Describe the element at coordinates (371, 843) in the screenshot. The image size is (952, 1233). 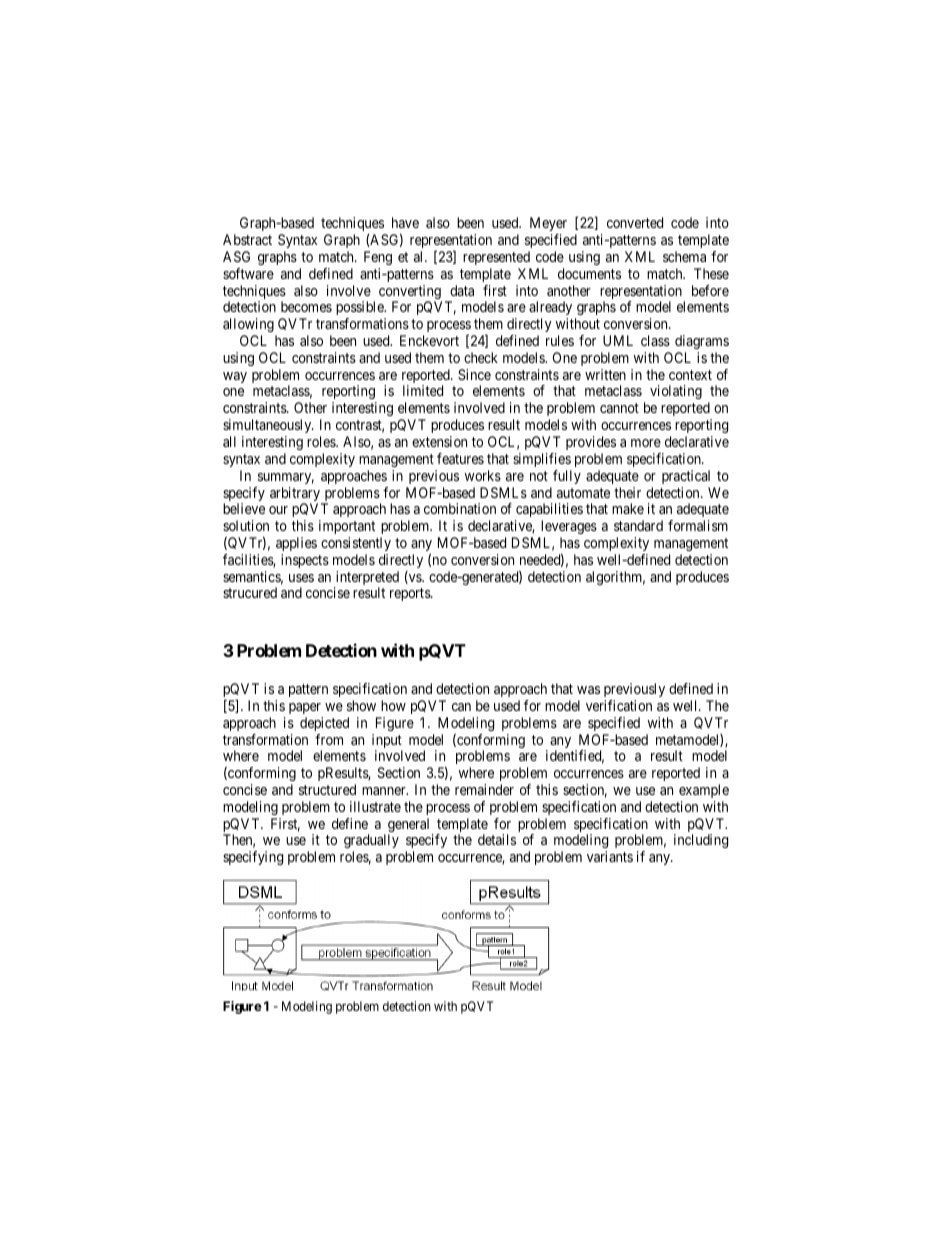
I see `gradually` at that location.
